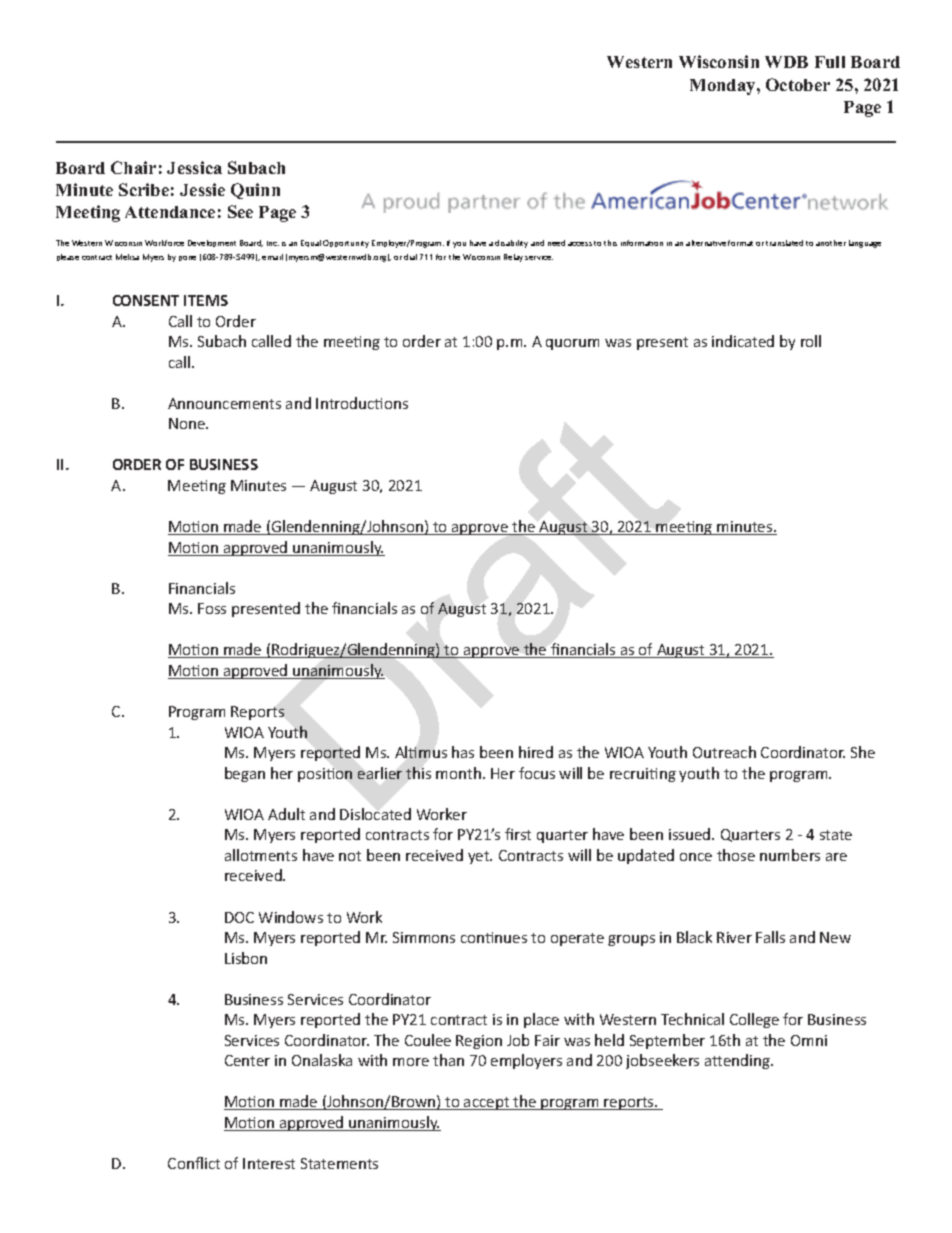 Image resolution: width=952 pixels, height=1233 pixels. What do you see at coordinates (798, 84) in the document?
I see `October` at bounding box center [798, 84].
